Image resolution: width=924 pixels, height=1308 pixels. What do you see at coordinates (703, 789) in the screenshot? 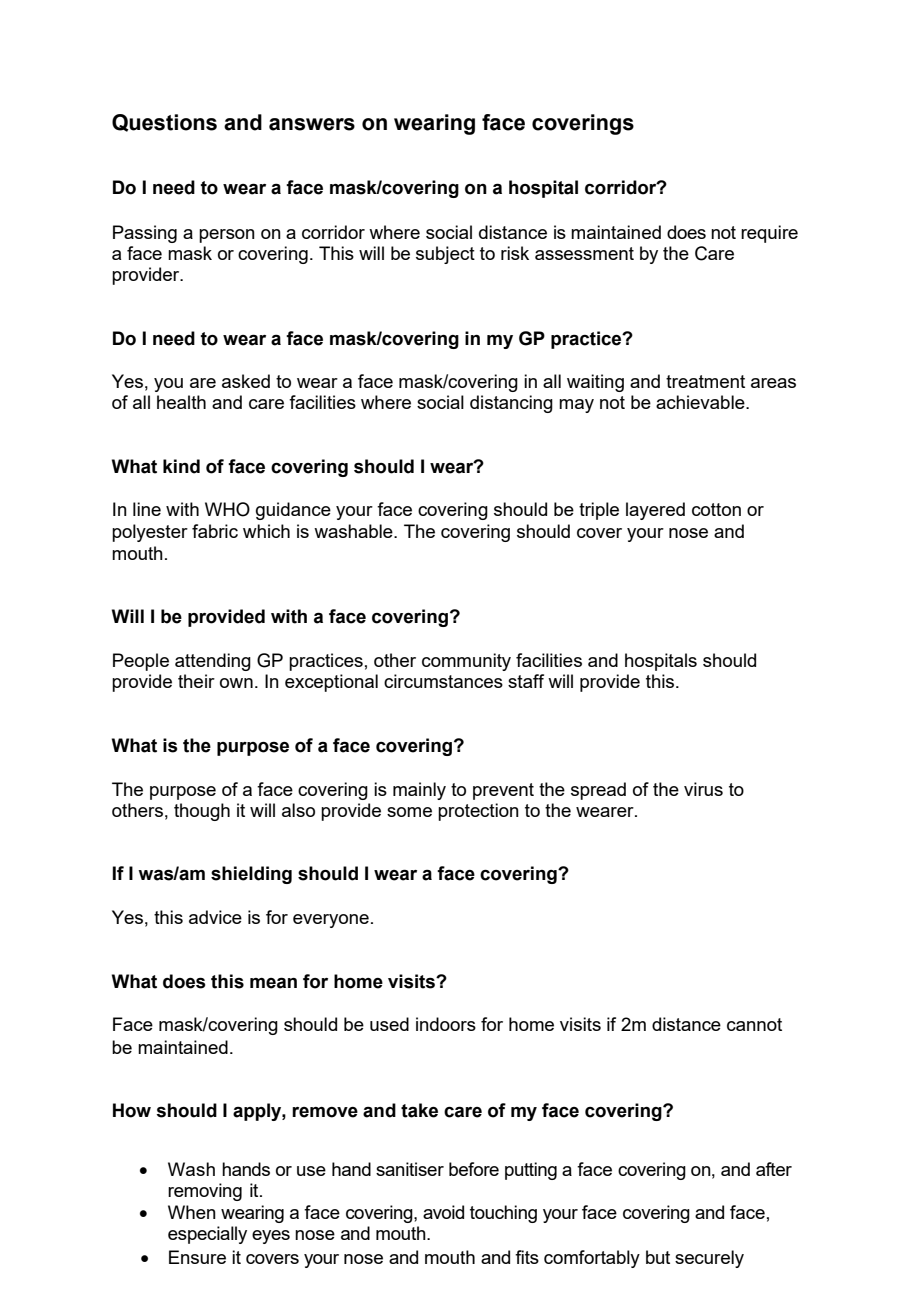
I see `virus` at bounding box center [703, 789].
